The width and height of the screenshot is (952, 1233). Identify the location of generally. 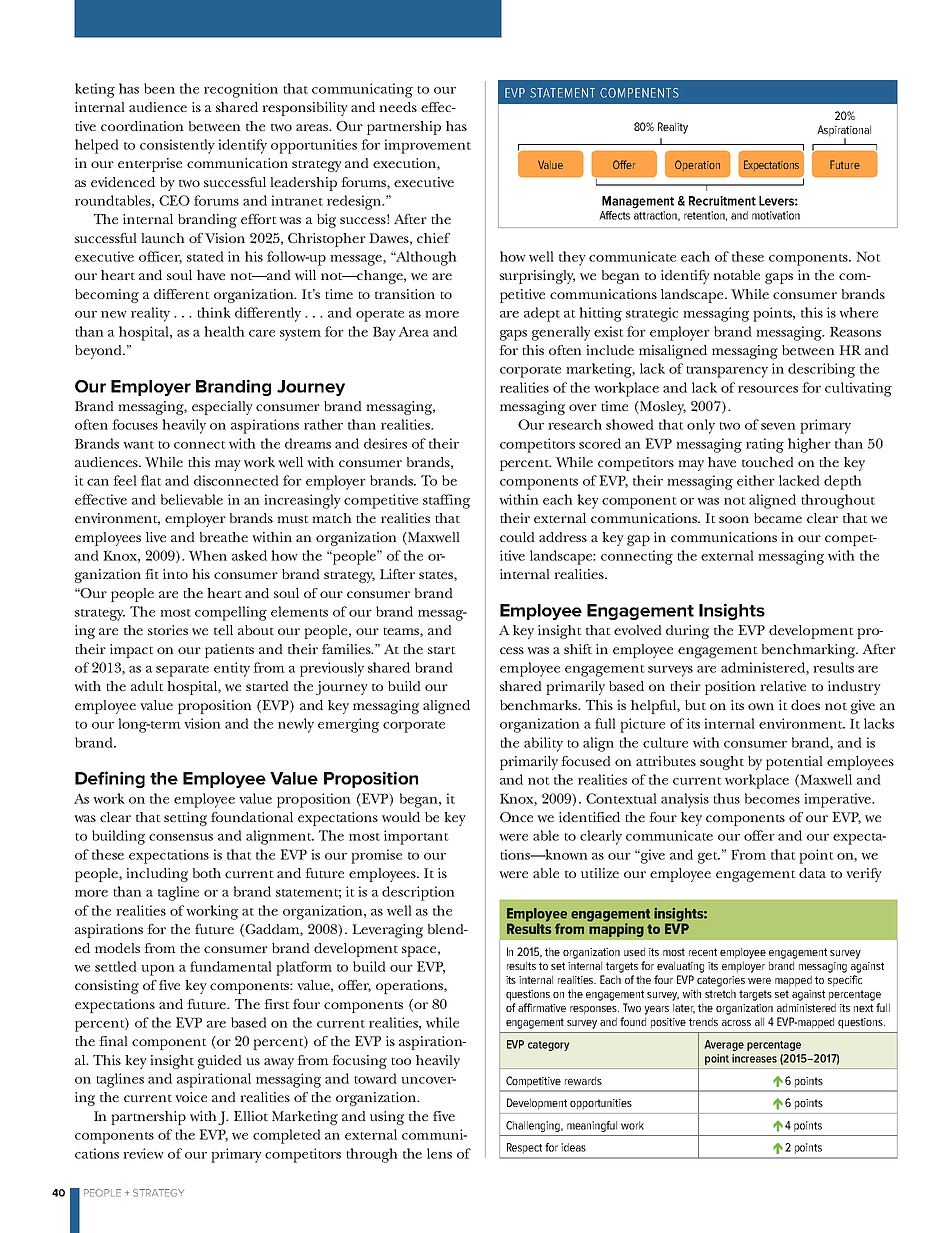
(561, 333).
